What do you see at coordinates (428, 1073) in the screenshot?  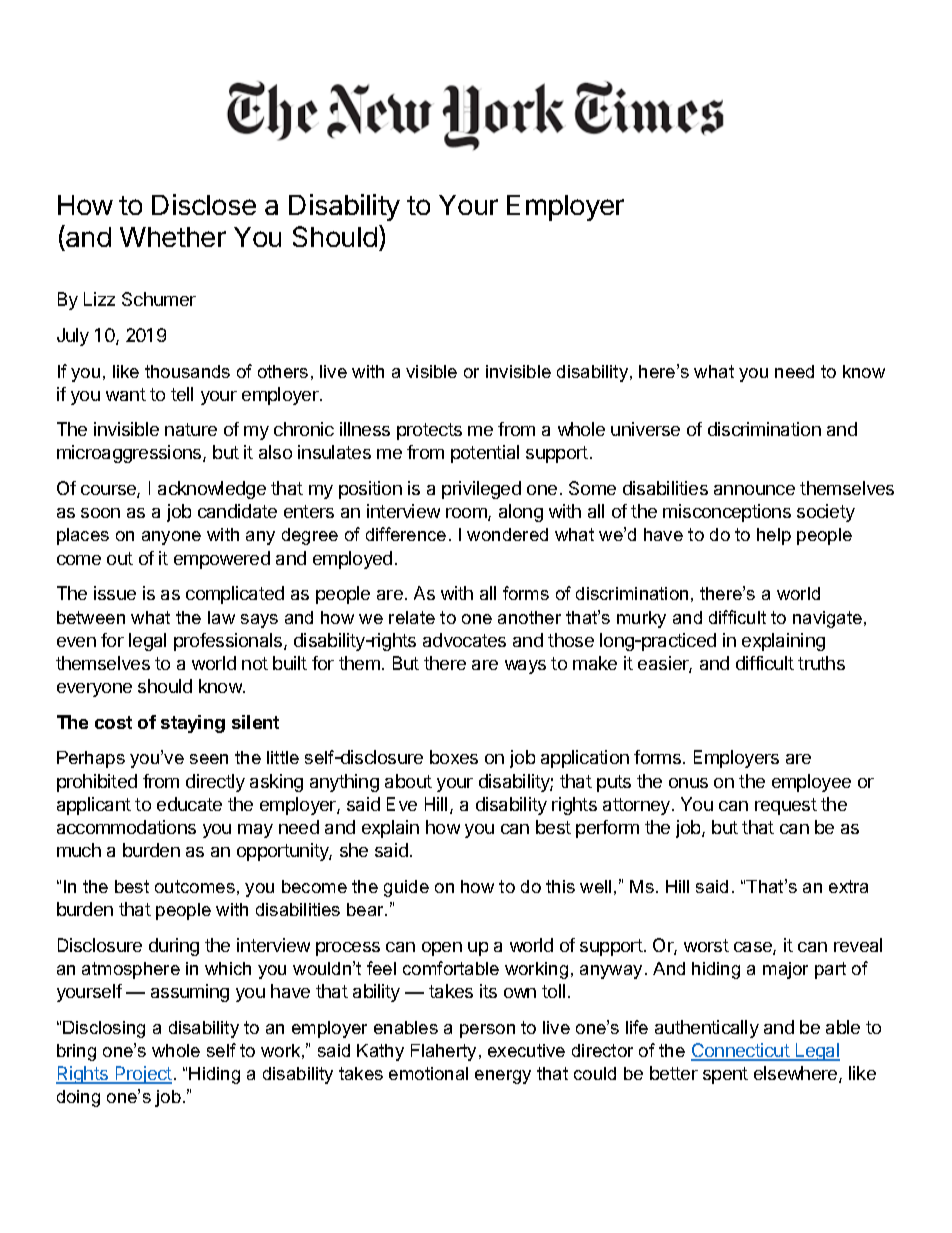 I see `emotional` at bounding box center [428, 1073].
